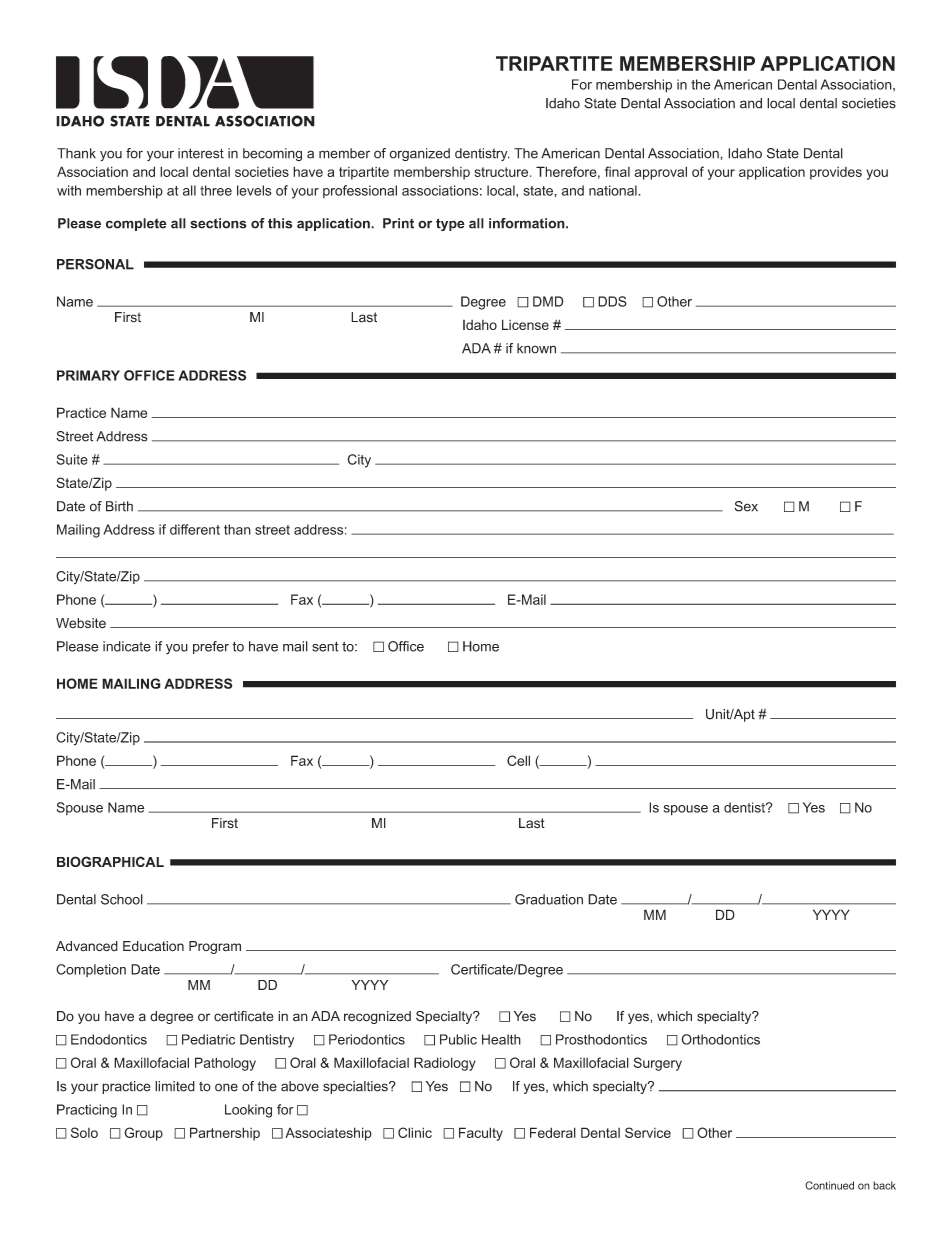  What do you see at coordinates (216, 190) in the image?
I see `three` at bounding box center [216, 190].
